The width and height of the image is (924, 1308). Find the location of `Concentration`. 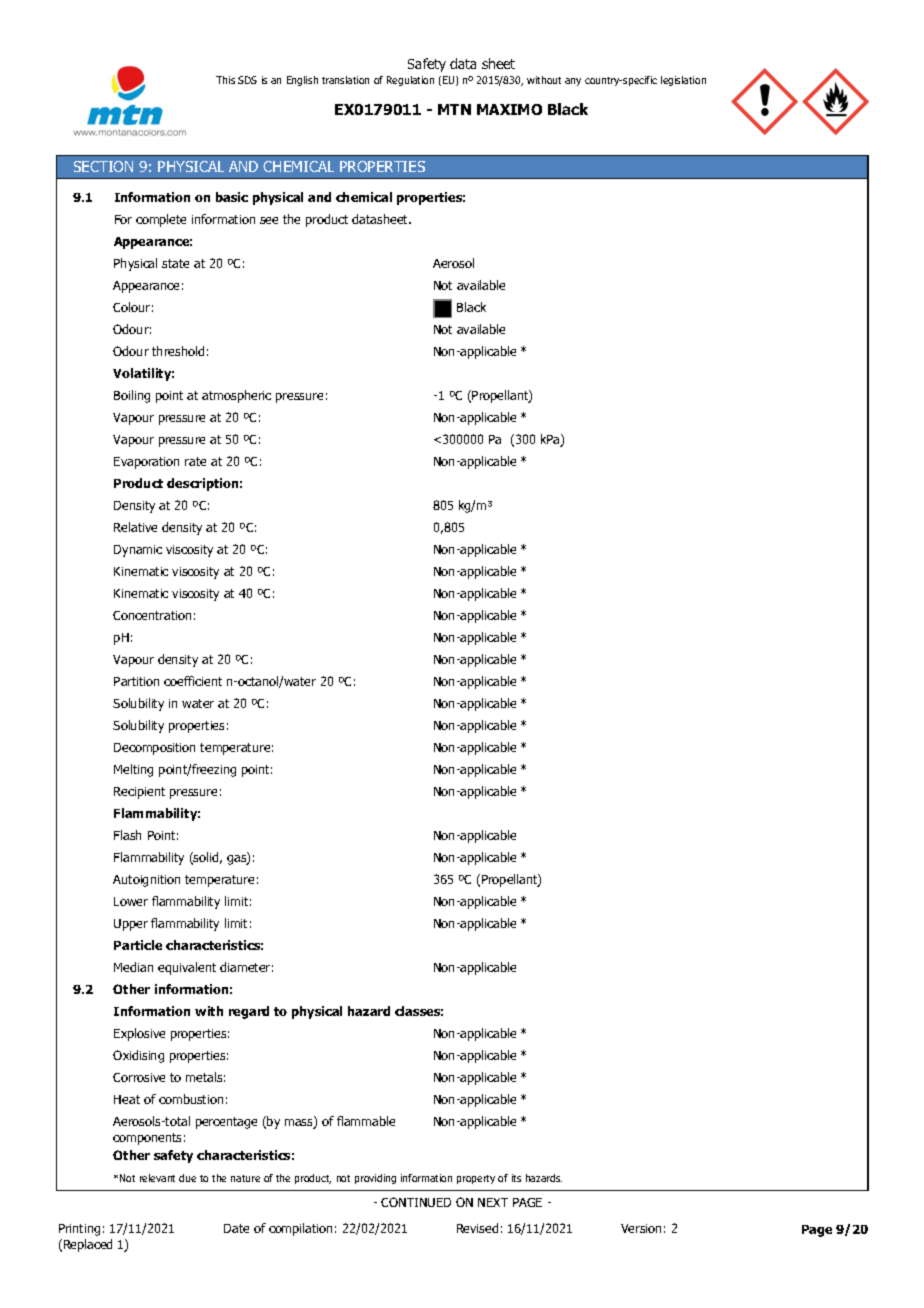

Concentration is located at coordinates (152, 615).
